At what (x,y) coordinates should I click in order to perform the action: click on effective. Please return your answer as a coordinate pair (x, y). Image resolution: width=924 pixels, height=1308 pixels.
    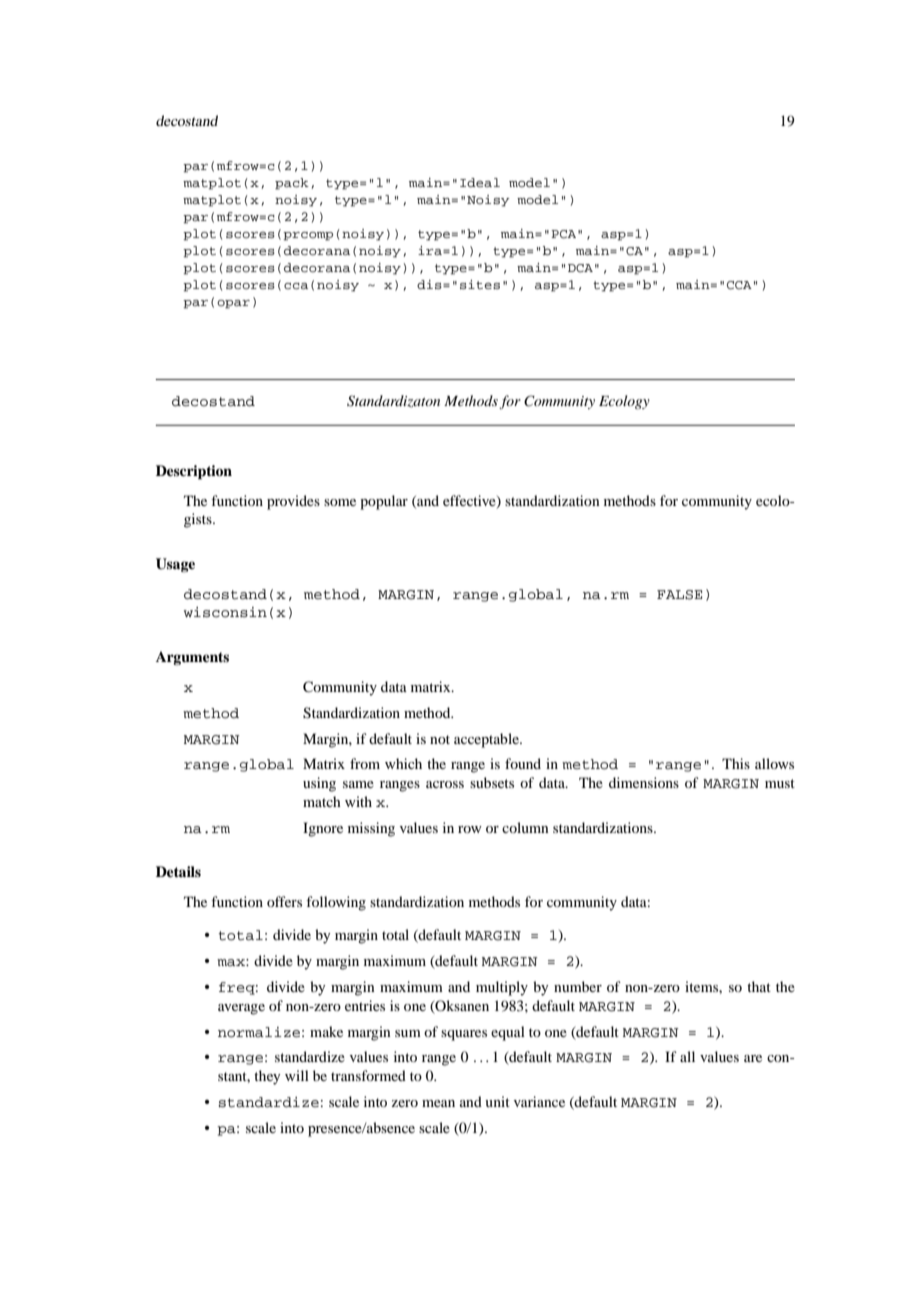
    Looking at the image, I should click on (470, 501).
